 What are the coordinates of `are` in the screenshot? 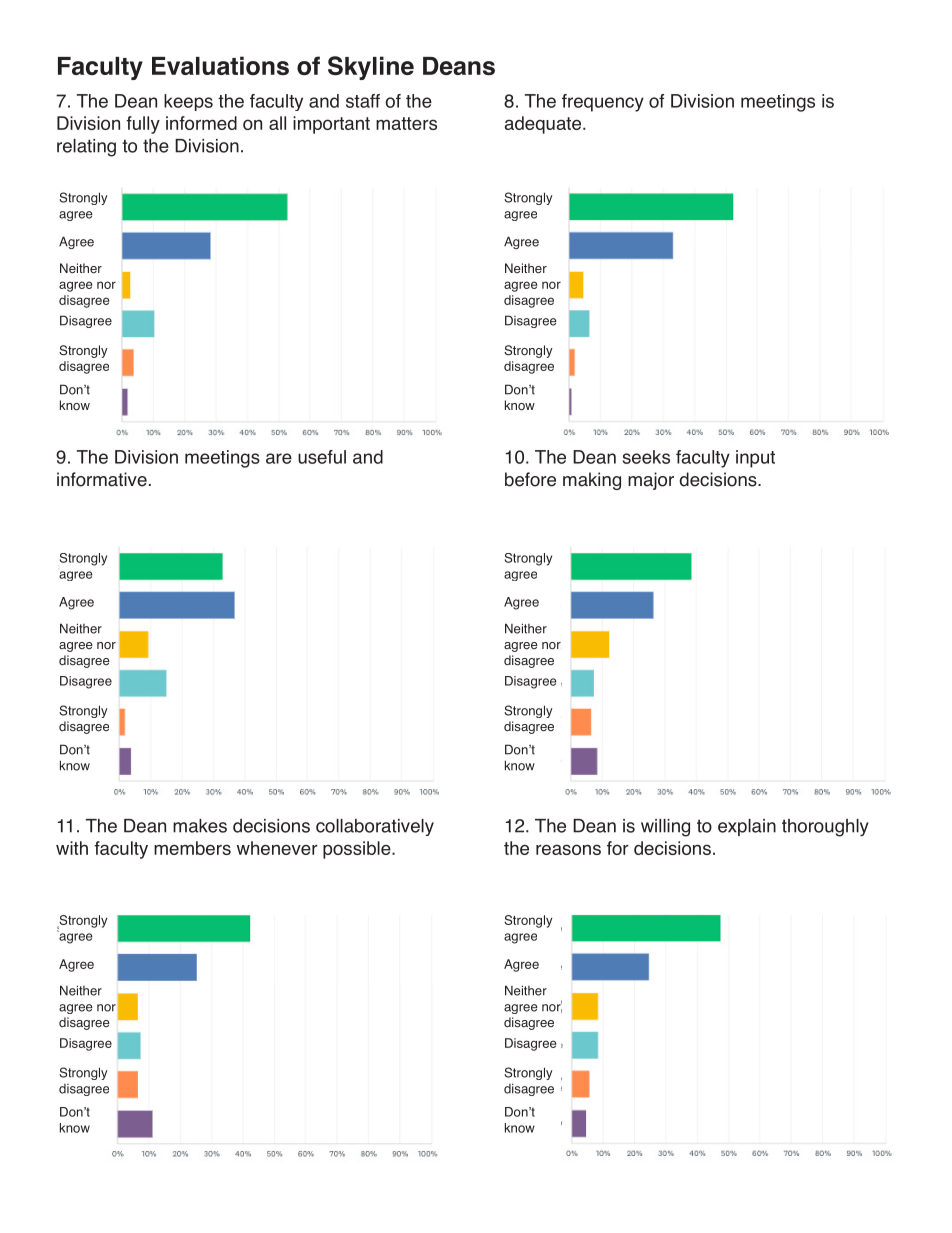 It's located at (279, 458).
